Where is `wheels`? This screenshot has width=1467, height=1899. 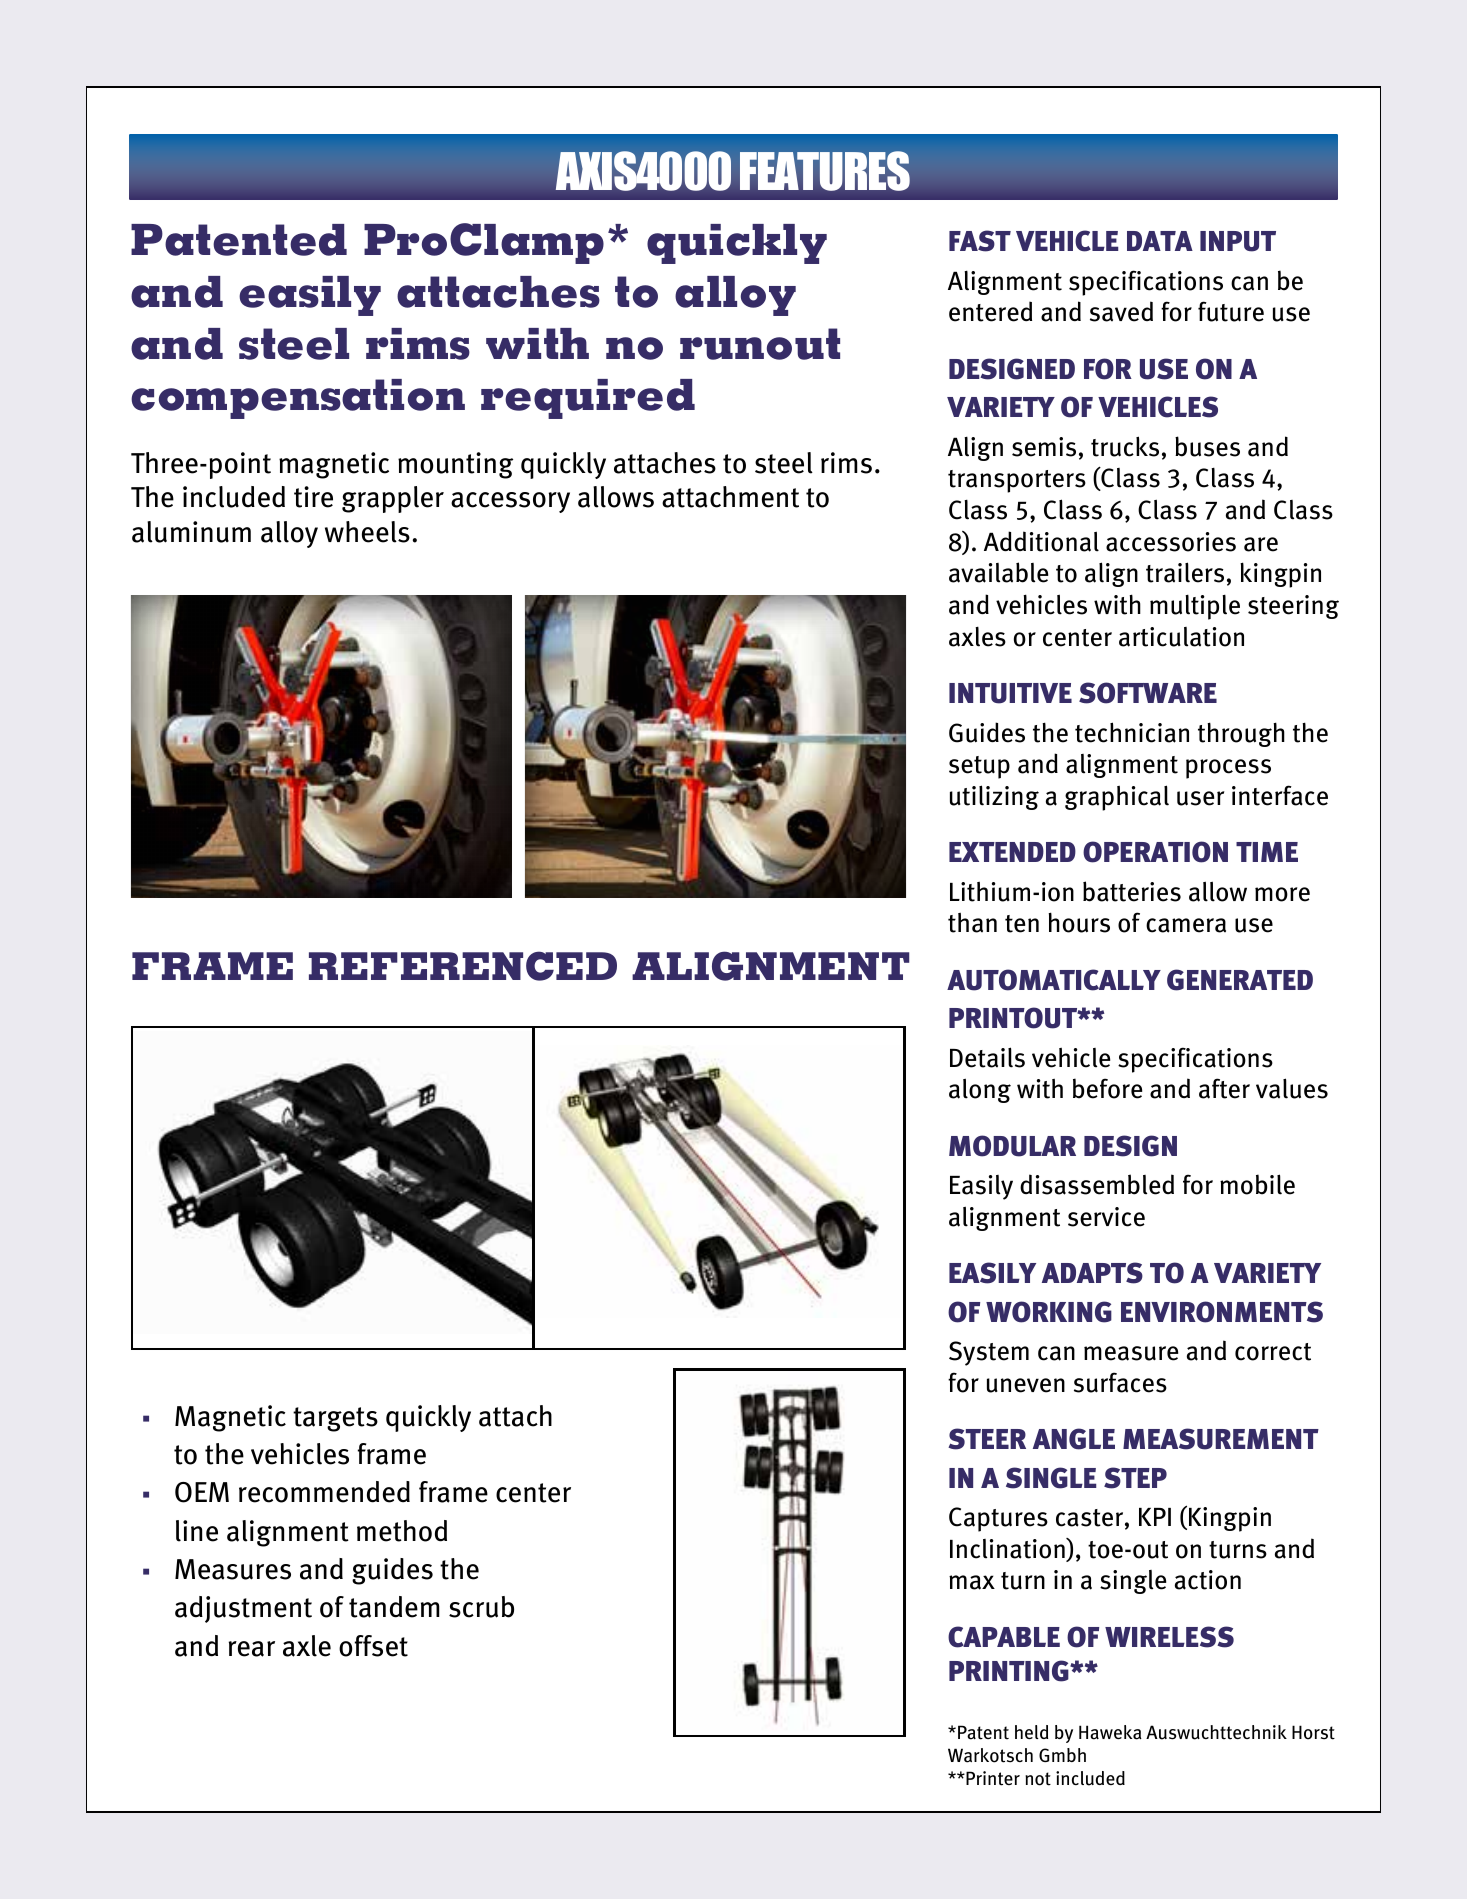
wheels is located at coordinates (367, 532).
